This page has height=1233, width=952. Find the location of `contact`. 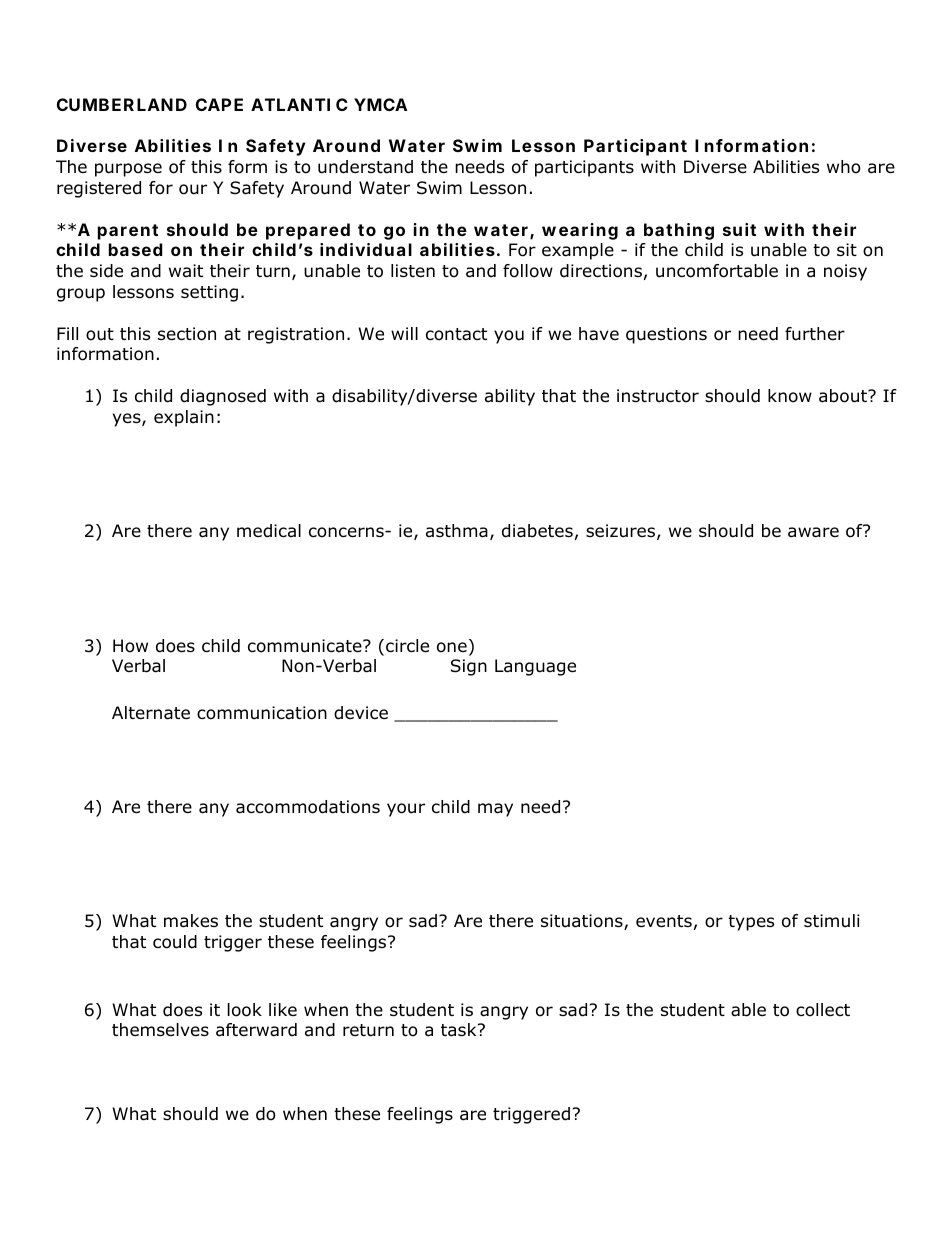

contact is located at coordinates (456, 334).
